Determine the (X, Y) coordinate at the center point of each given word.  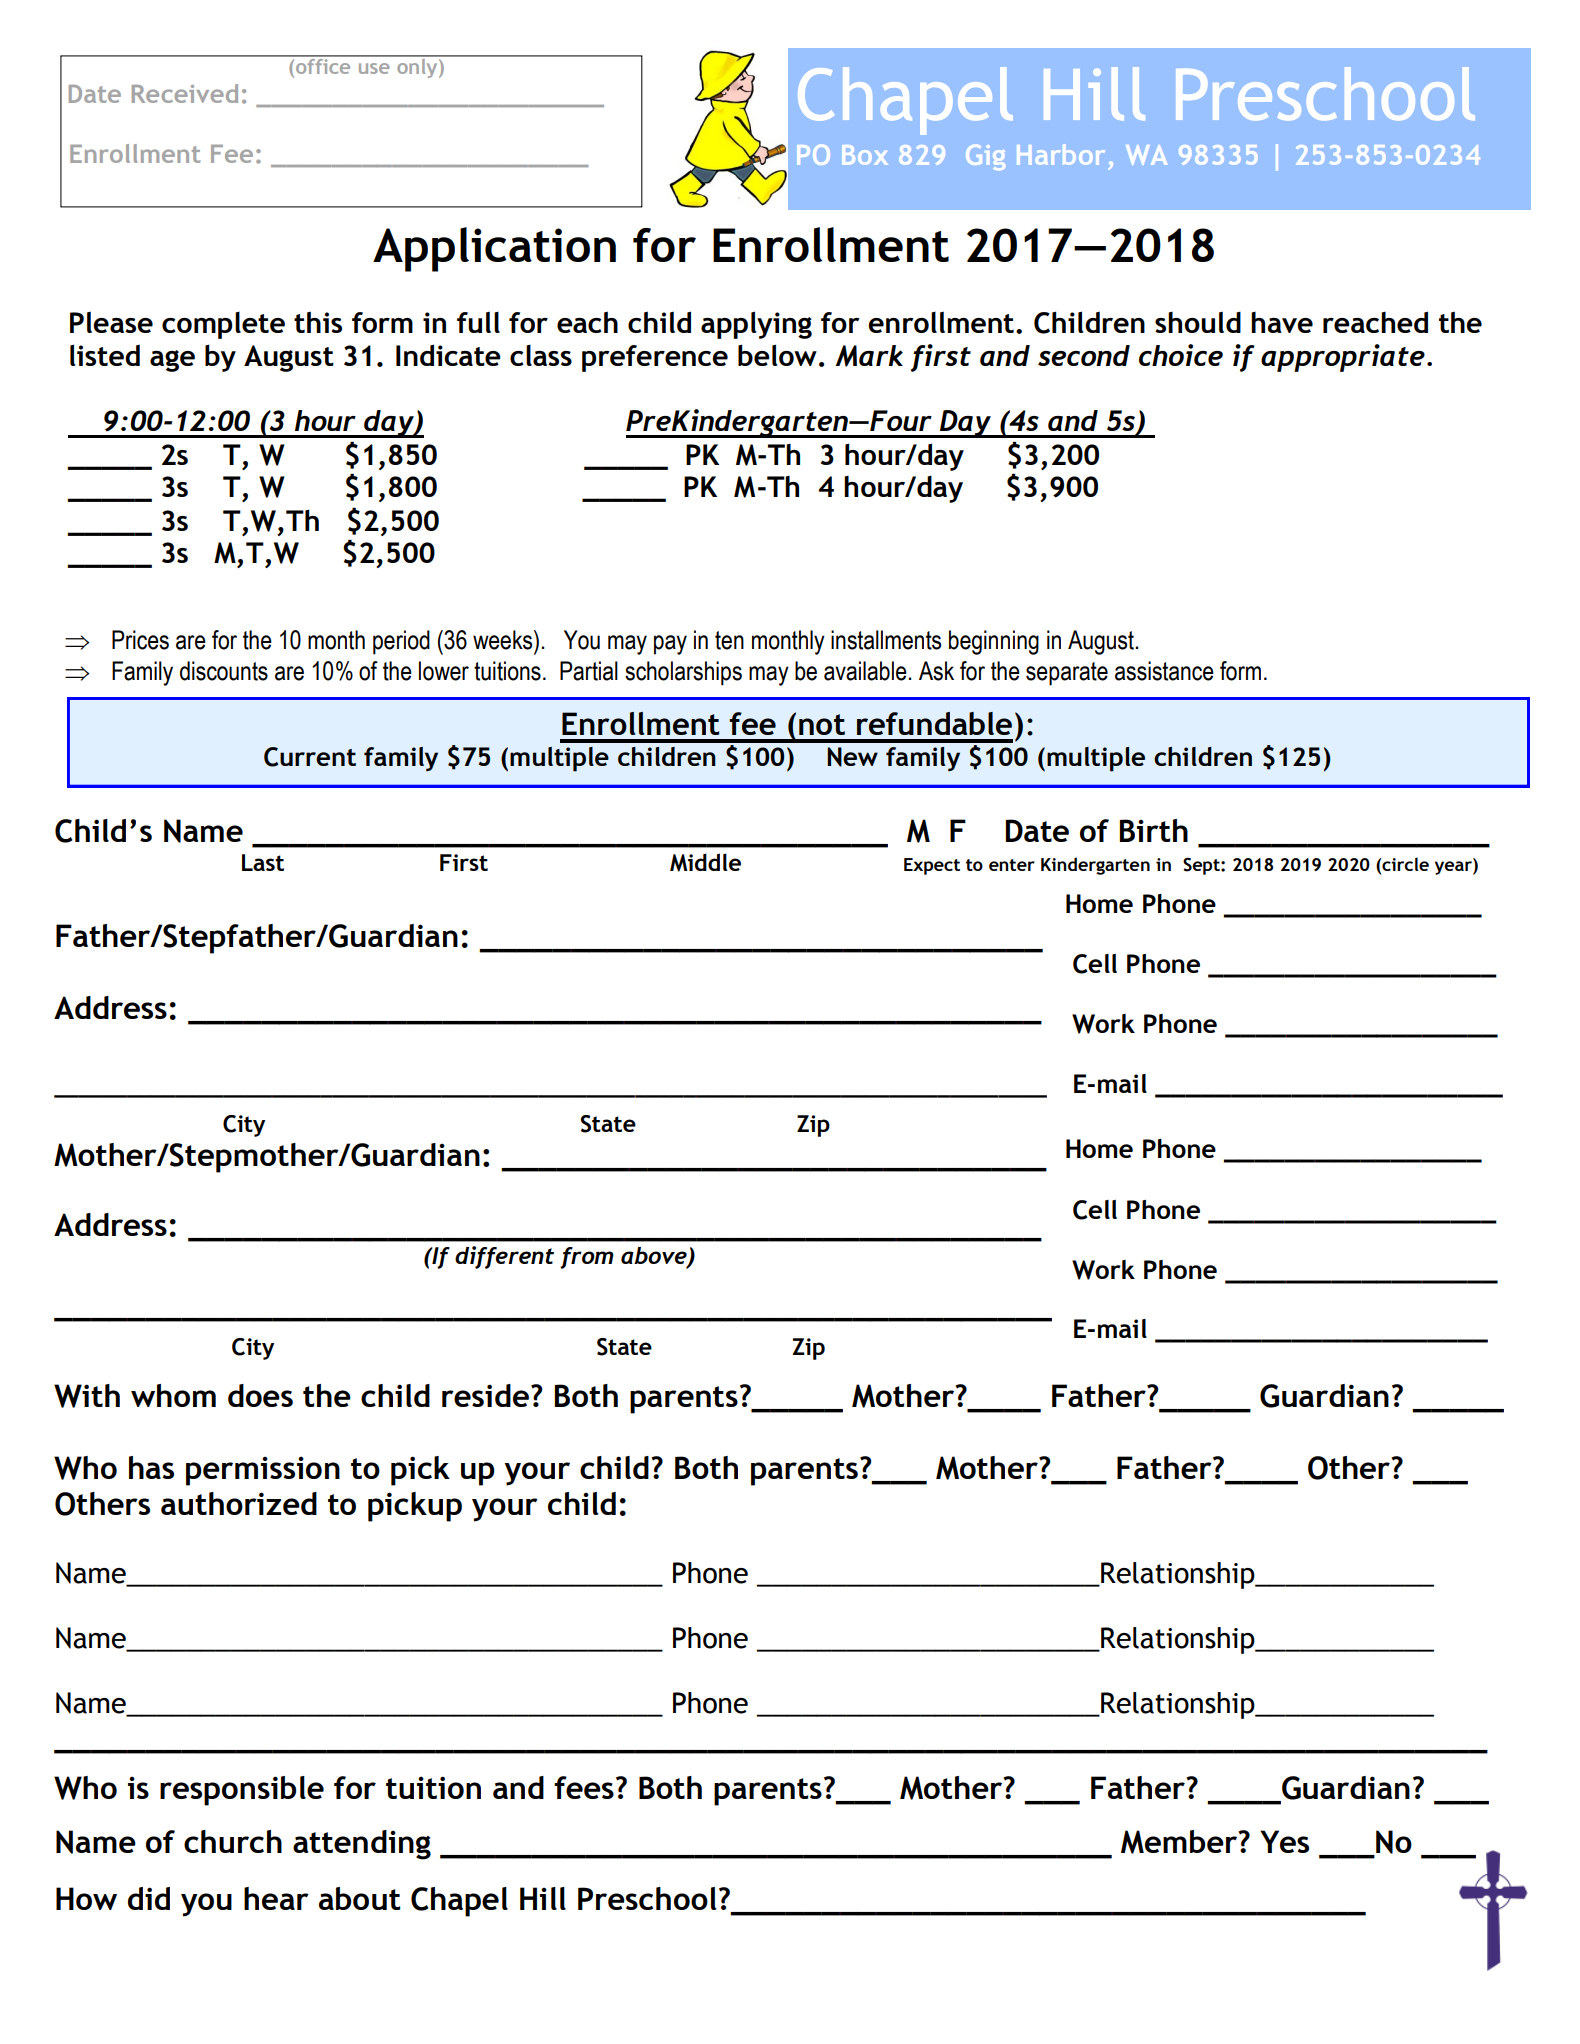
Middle (705, 862)
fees (584, 1787)
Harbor (1061, 154)
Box (865, 155)
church (233, 1841)
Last (263, 862)
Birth (1154, 830)
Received (185, 93)
